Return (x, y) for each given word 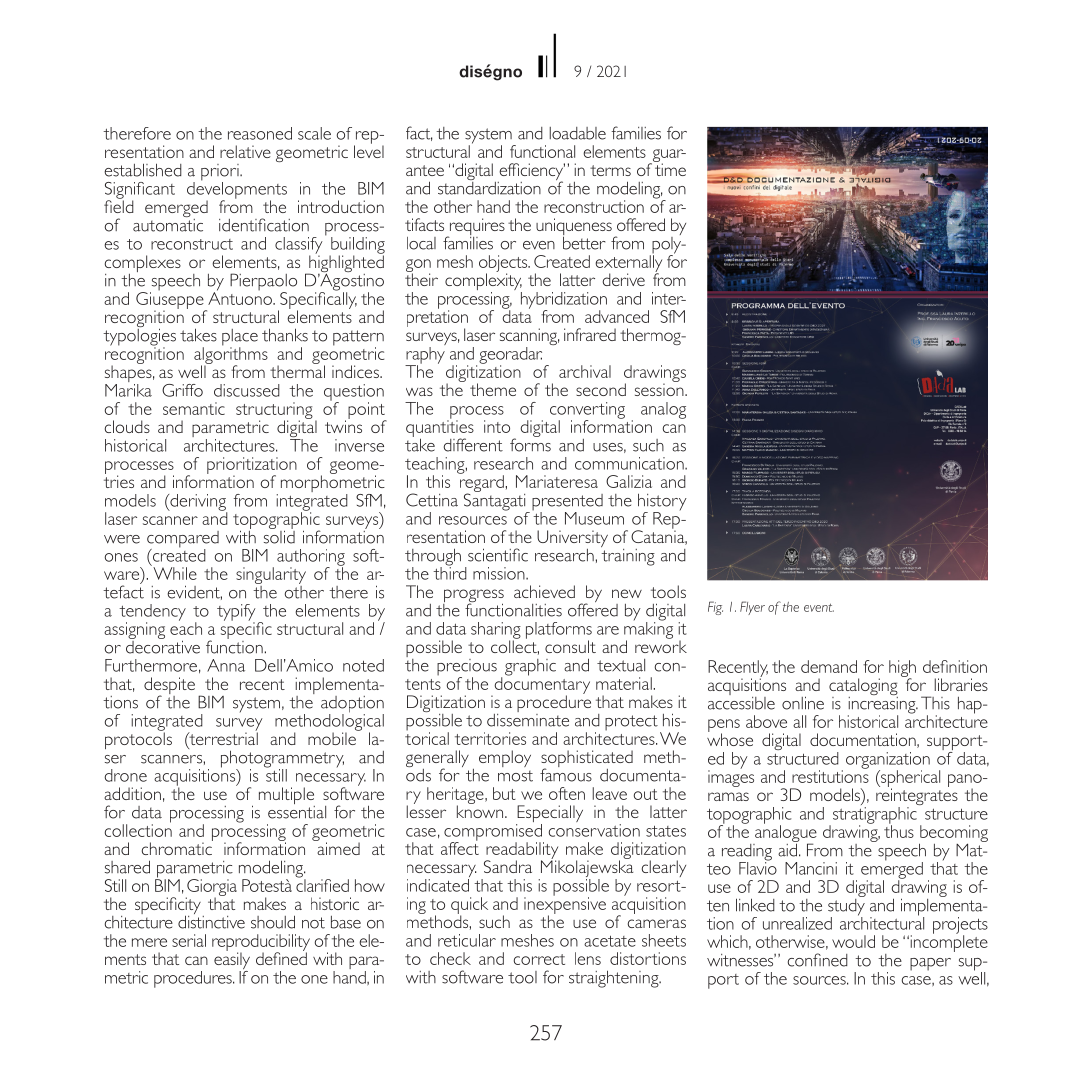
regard (482, 484)
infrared (590, 334)
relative (245, 151)
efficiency (531, 173)
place (240, 338)
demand (829, 666)
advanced (617, 316)
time (670, 168)
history (662, 503)
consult (570, 646)
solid (279, 536)
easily (232, 961)
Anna (226, 665)
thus (899, 830)
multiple (287, 797)
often (567, 793)
